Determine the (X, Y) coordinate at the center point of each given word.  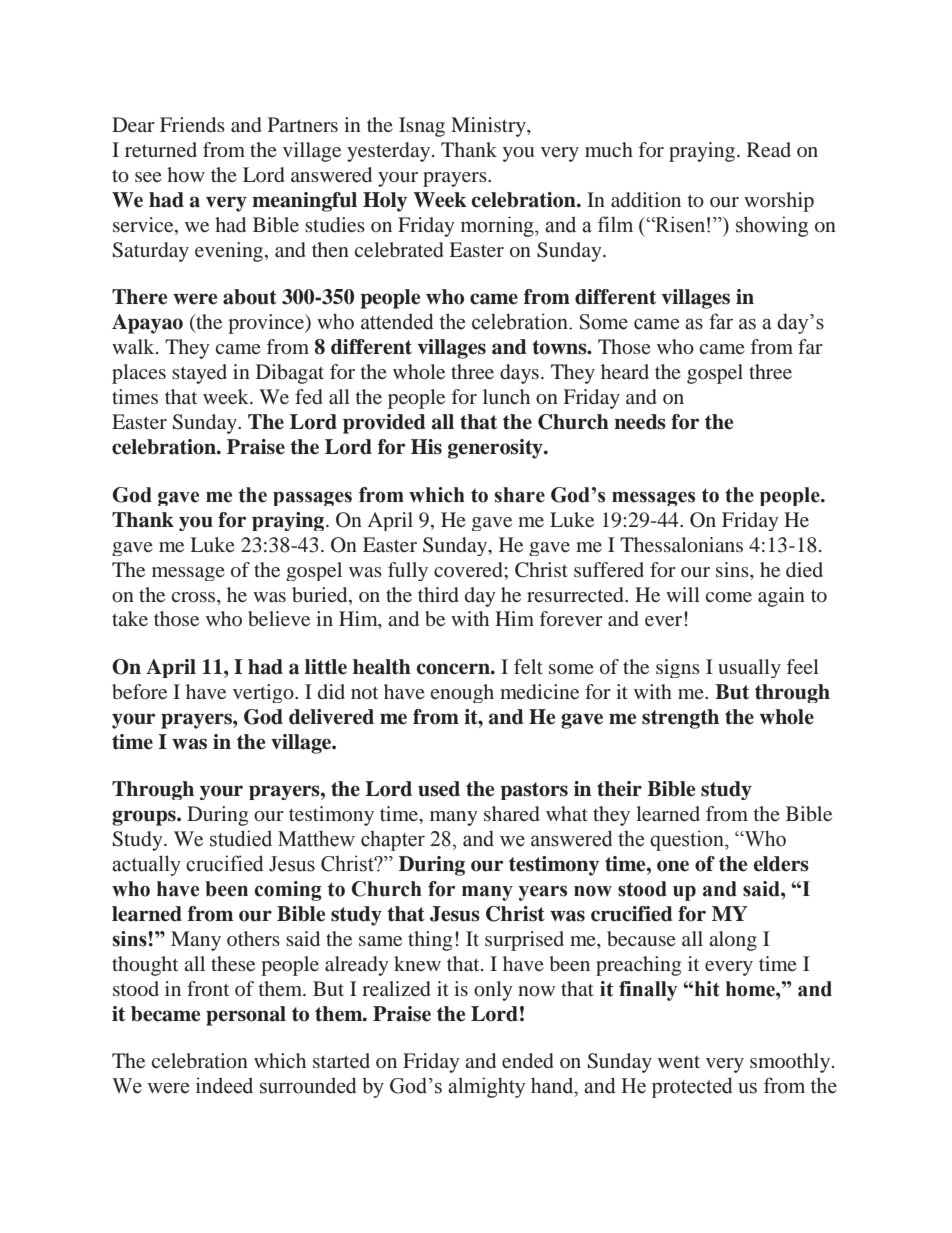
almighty (487, 1087)
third (438, 594)
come (729, 597)
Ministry (489, 127)
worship (779, 202)
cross (195, 597)
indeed (224, 1085)
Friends (192, 124)
